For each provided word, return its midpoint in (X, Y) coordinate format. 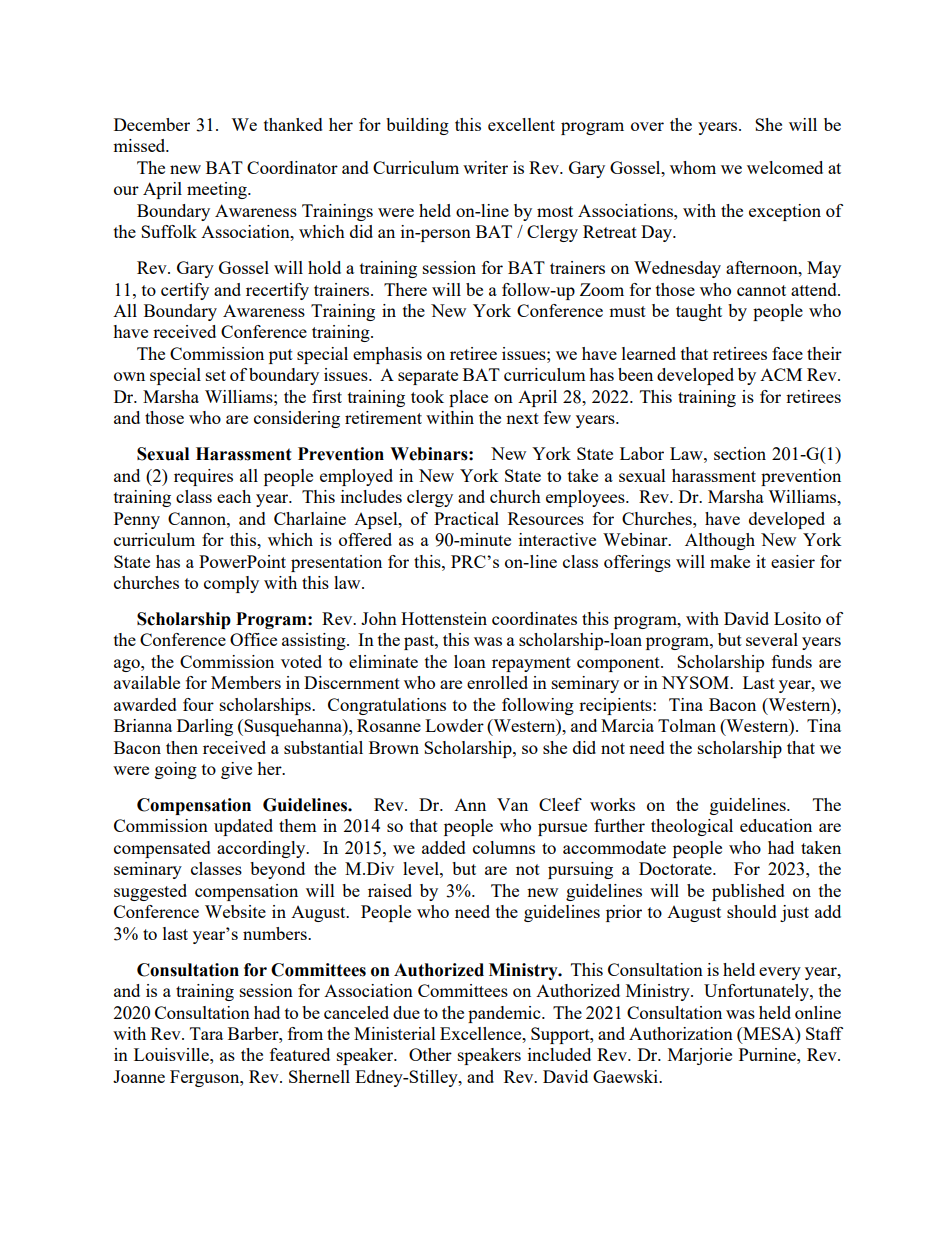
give (236, 770)
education (776, 825)
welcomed (785, 167)
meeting (218, 190)
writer (485, 167)
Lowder (454, 725)
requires (203, 477)
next (522, 418)
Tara (206, 1033)
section (740, 453)
